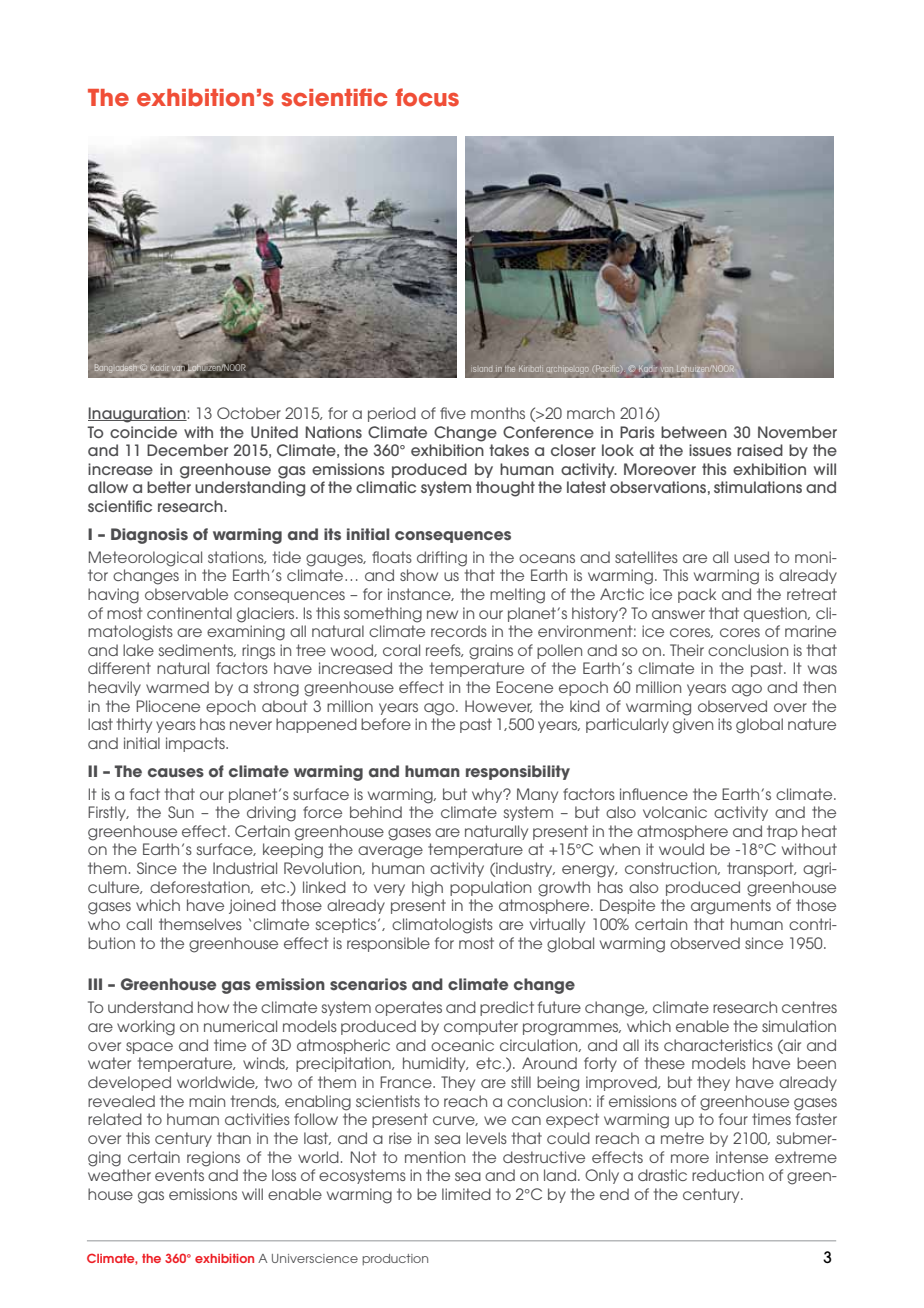 The image size is (924, 1308). I want to click on call, so click(139, 924).
